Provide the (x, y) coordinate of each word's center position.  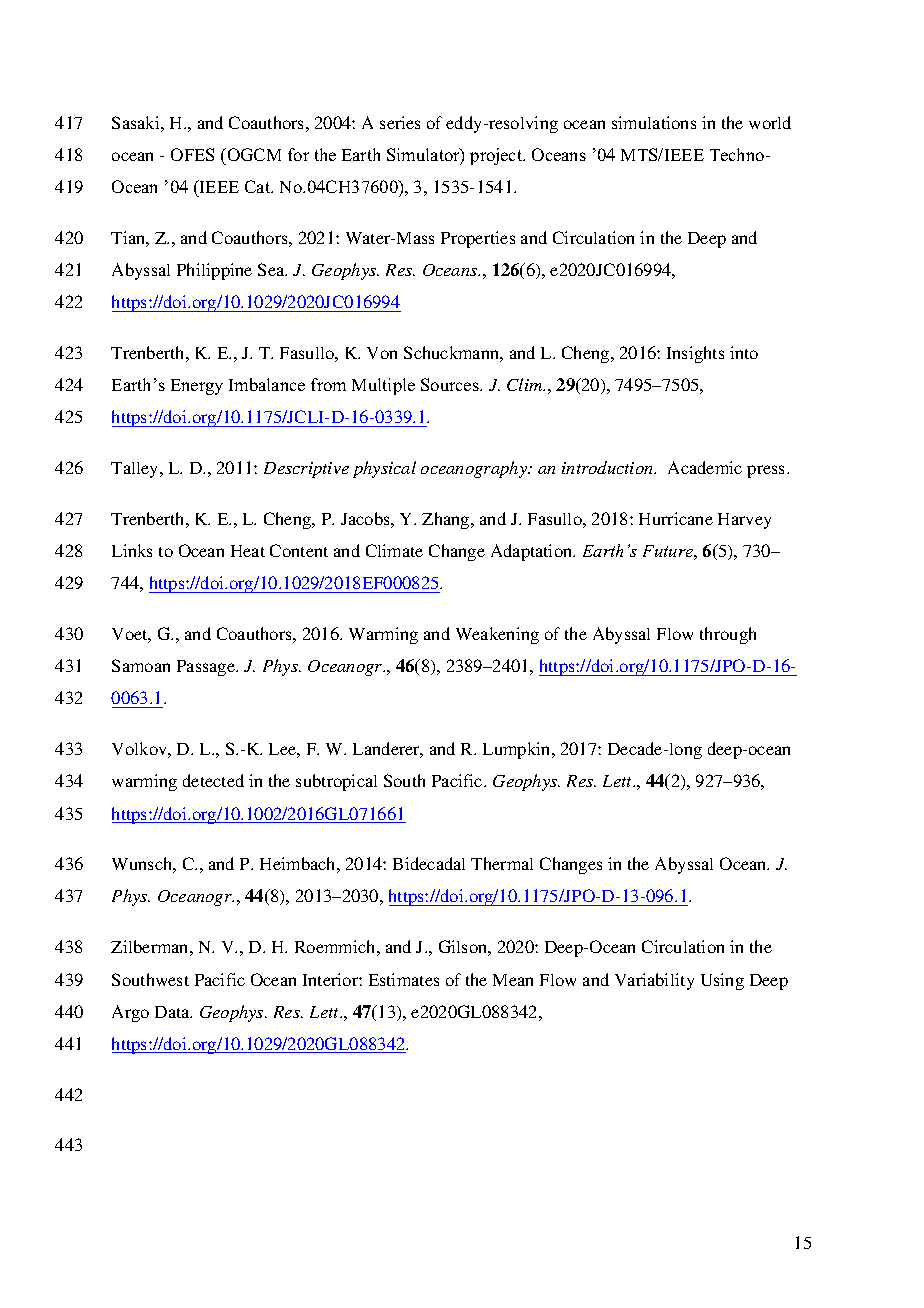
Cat (259, 186)
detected (213, 780)
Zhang (447, 520)
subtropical (336, 782)
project (497, 156)
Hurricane (676, 518)
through (728, 635)
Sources (451, 384)
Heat (248, 551)
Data (173, 1012)
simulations (654, 122)
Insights (695, 354)
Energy (197, 387)
